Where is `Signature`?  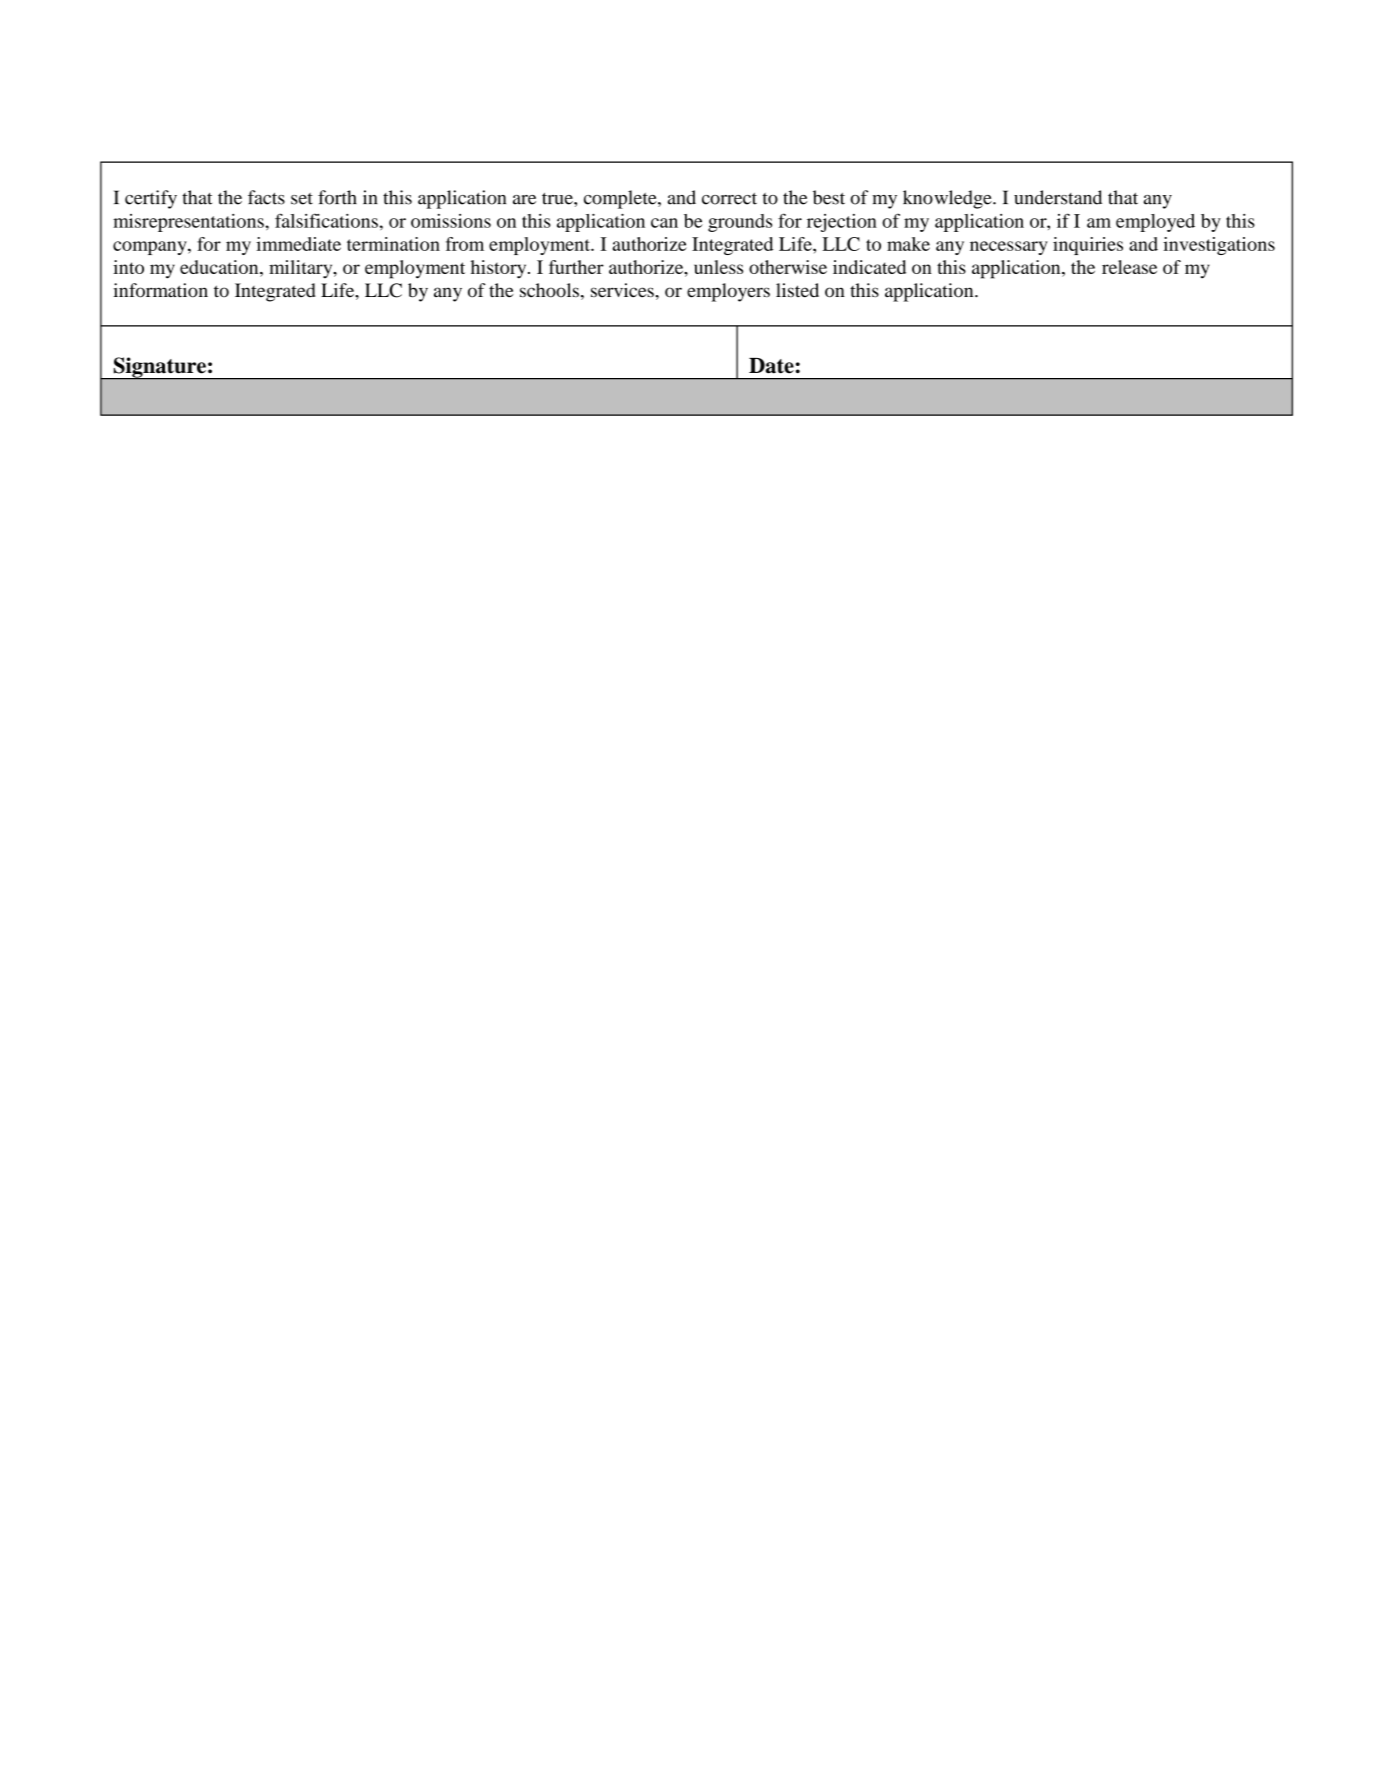 Signature is located at coordinates (159, 368).
